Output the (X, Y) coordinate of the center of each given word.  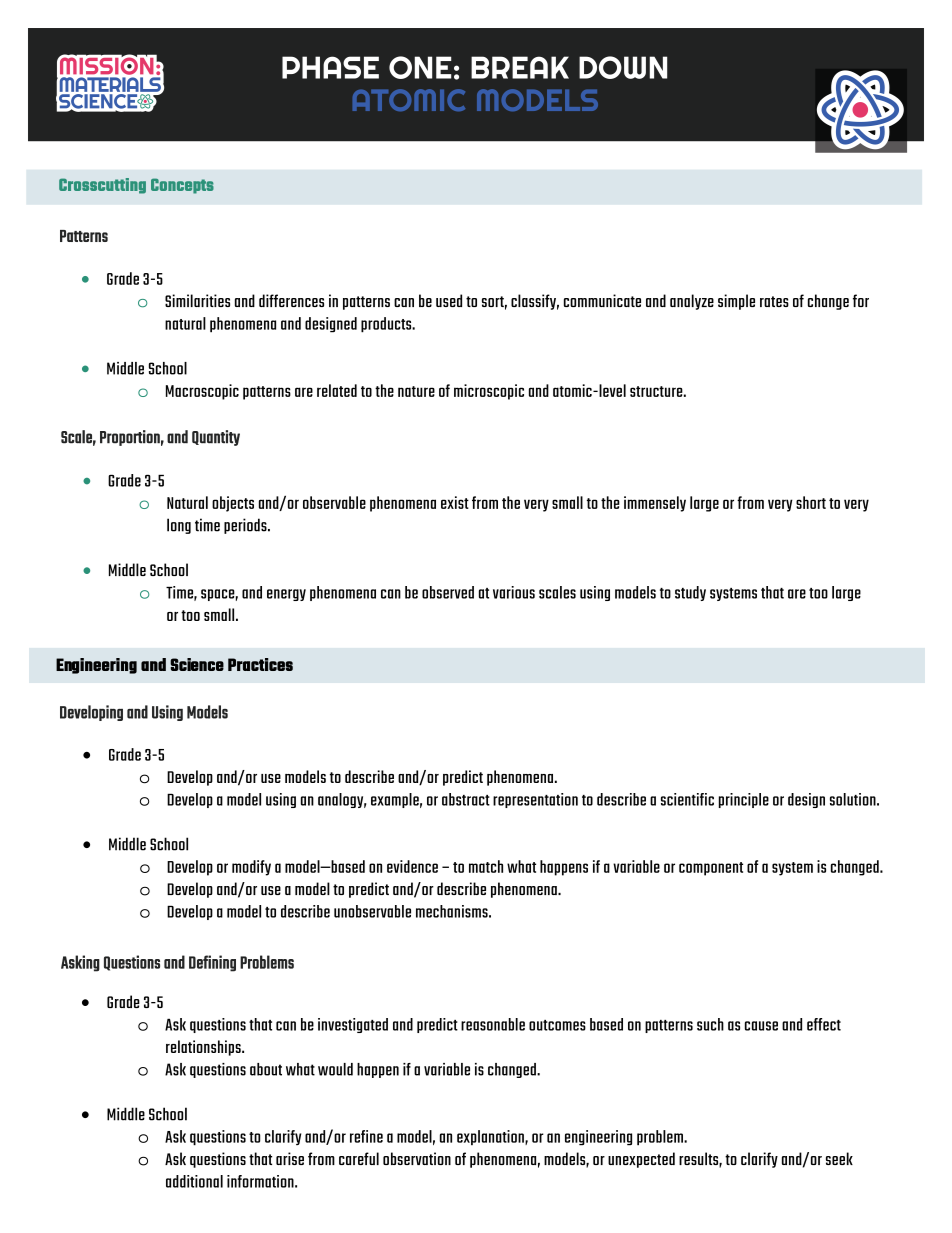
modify (251, 868)
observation (417, 1158)
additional (194, 1181)
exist (455, 502)
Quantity (216, 438)
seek (839, 1158)
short (811, 502)
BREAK (520, 67)
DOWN (623, 67)
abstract (466, 799)
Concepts (182, 186)
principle (744, 800)
